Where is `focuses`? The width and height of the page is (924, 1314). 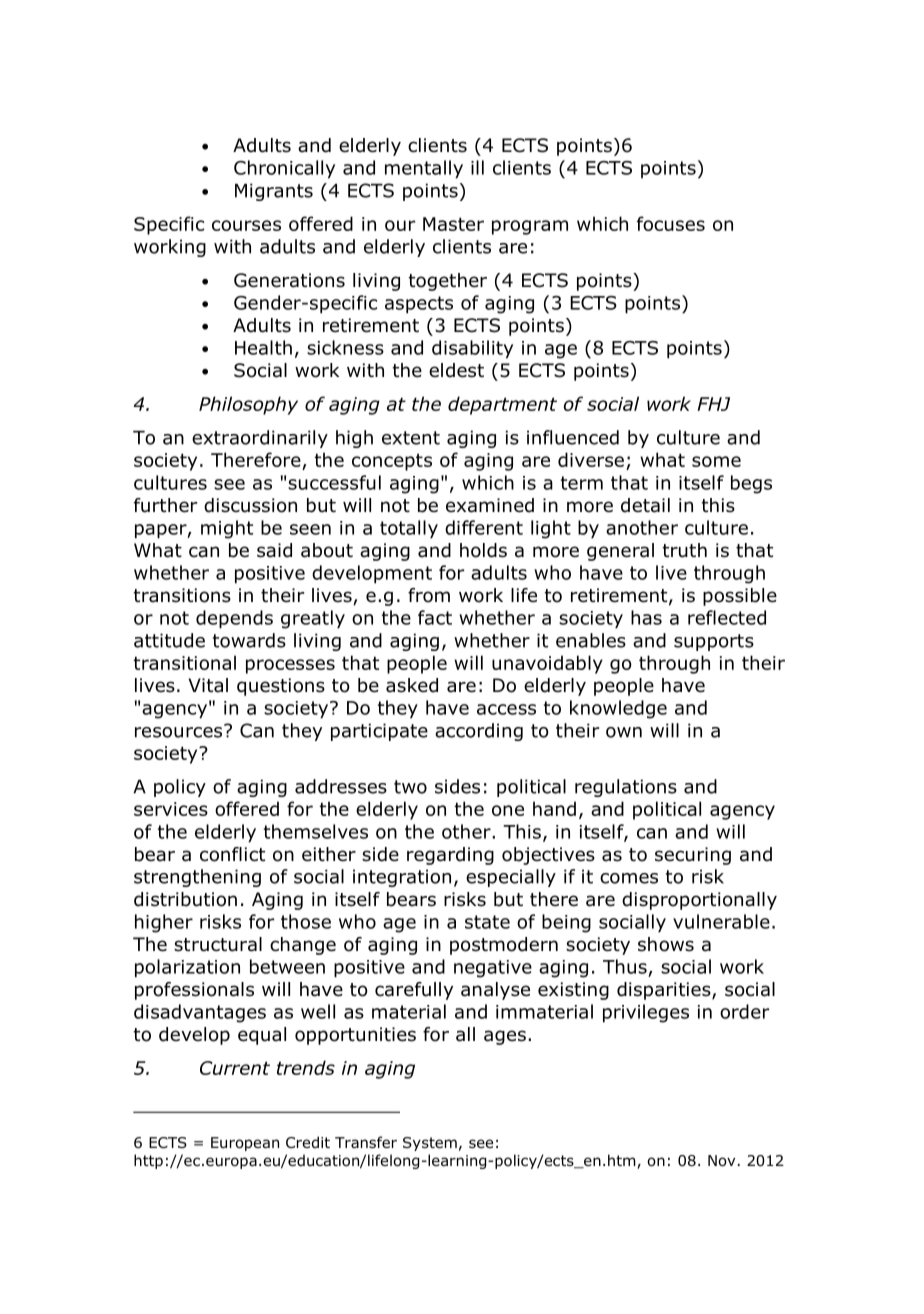 focuses is located at coordinates (671, 223).
